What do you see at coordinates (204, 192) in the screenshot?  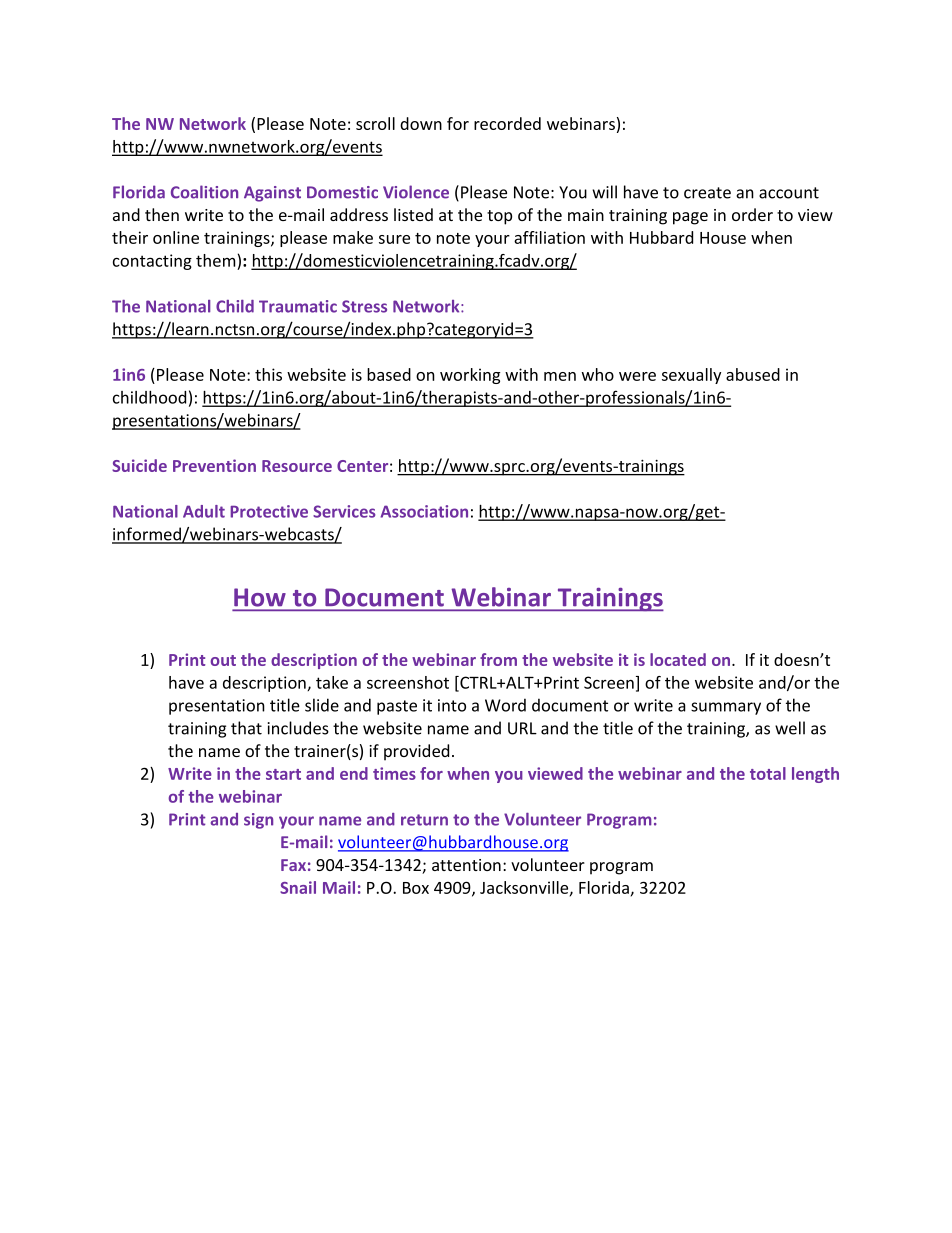 I see `Coalition` at bounding box center [204, 192].
